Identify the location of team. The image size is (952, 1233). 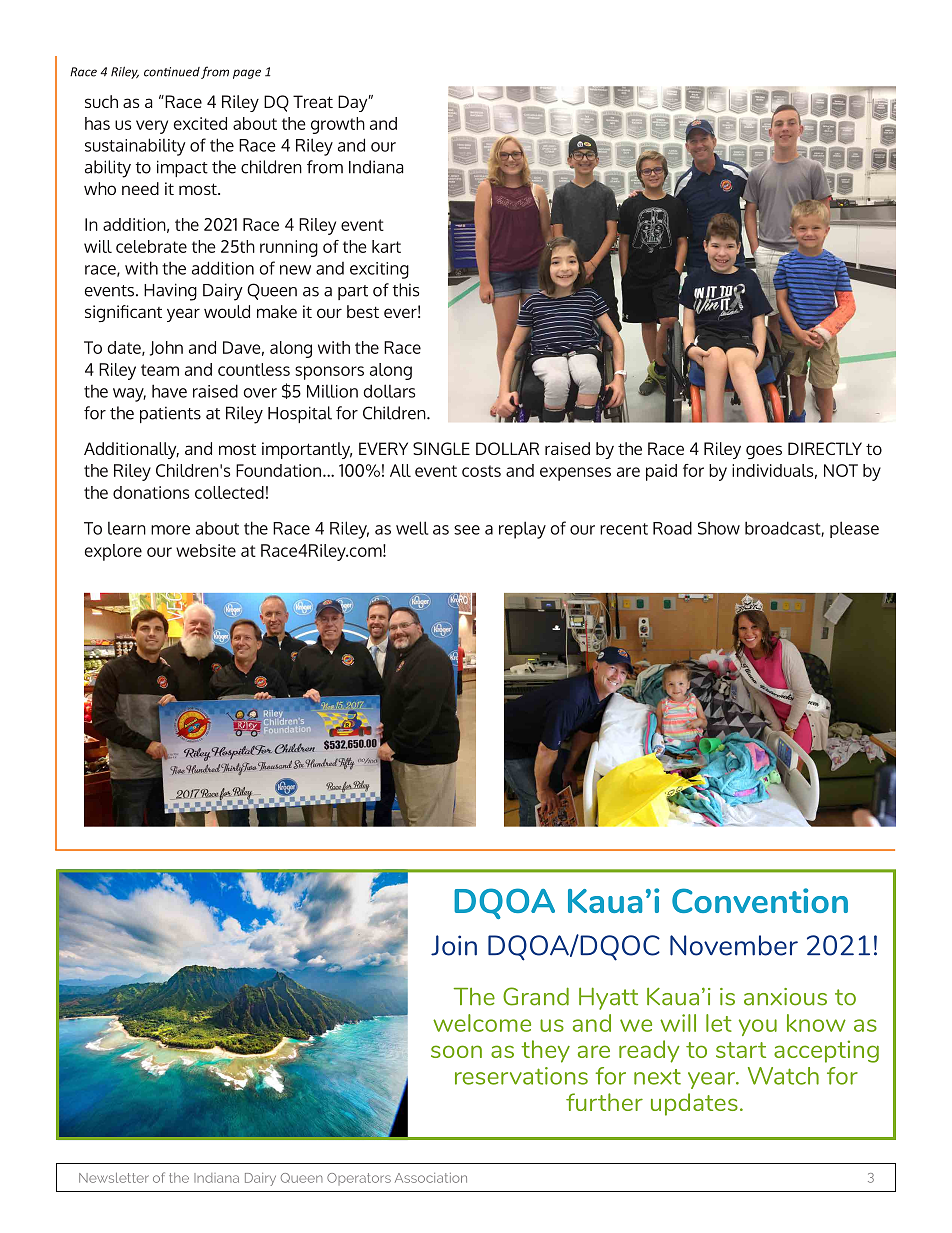
(160, 370).
